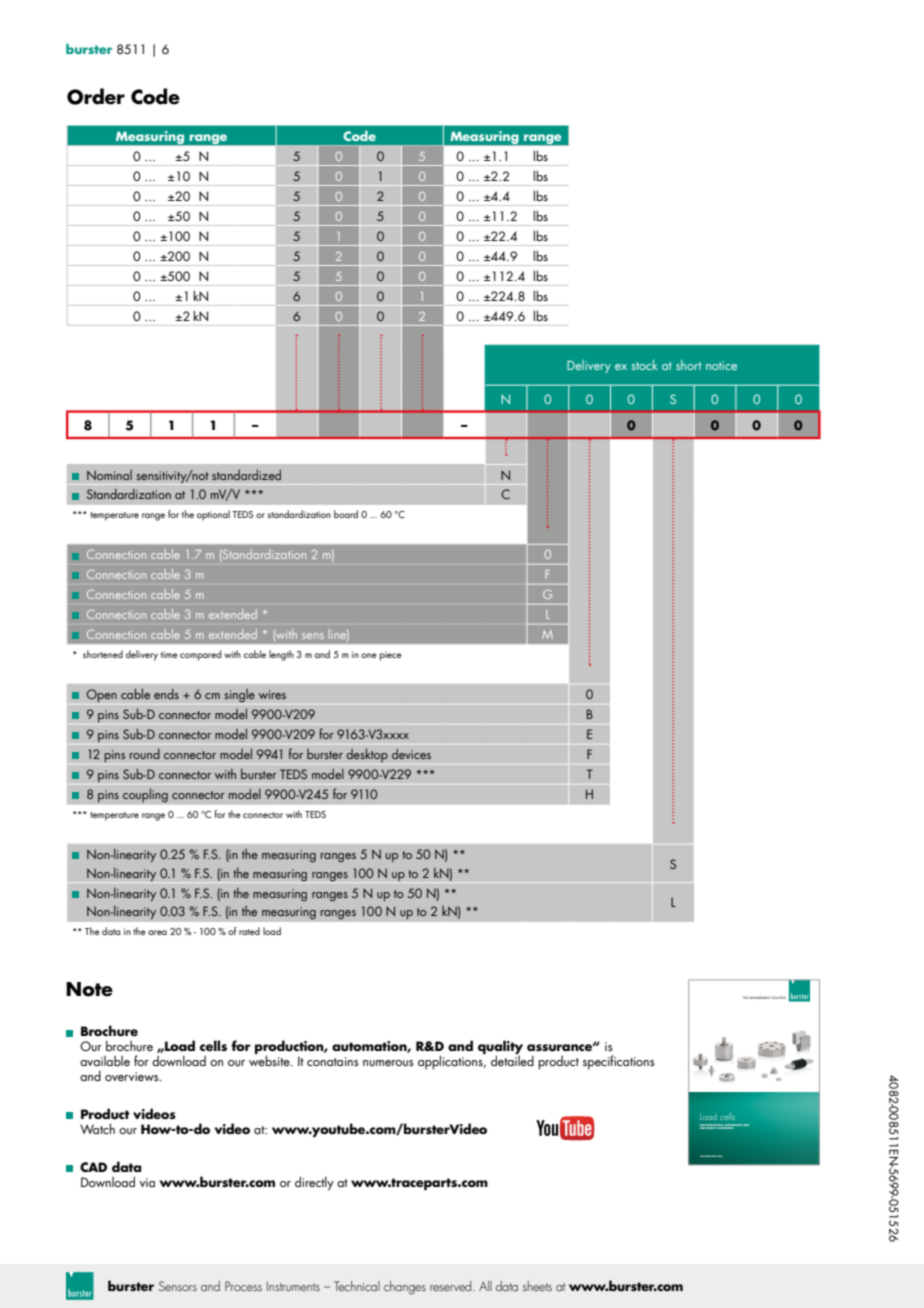 This screenshot has height=1308, width=924. What do you see at coordinates (157, 932) in the screenshot?
I see `area` at bounding box center [157, 932].
